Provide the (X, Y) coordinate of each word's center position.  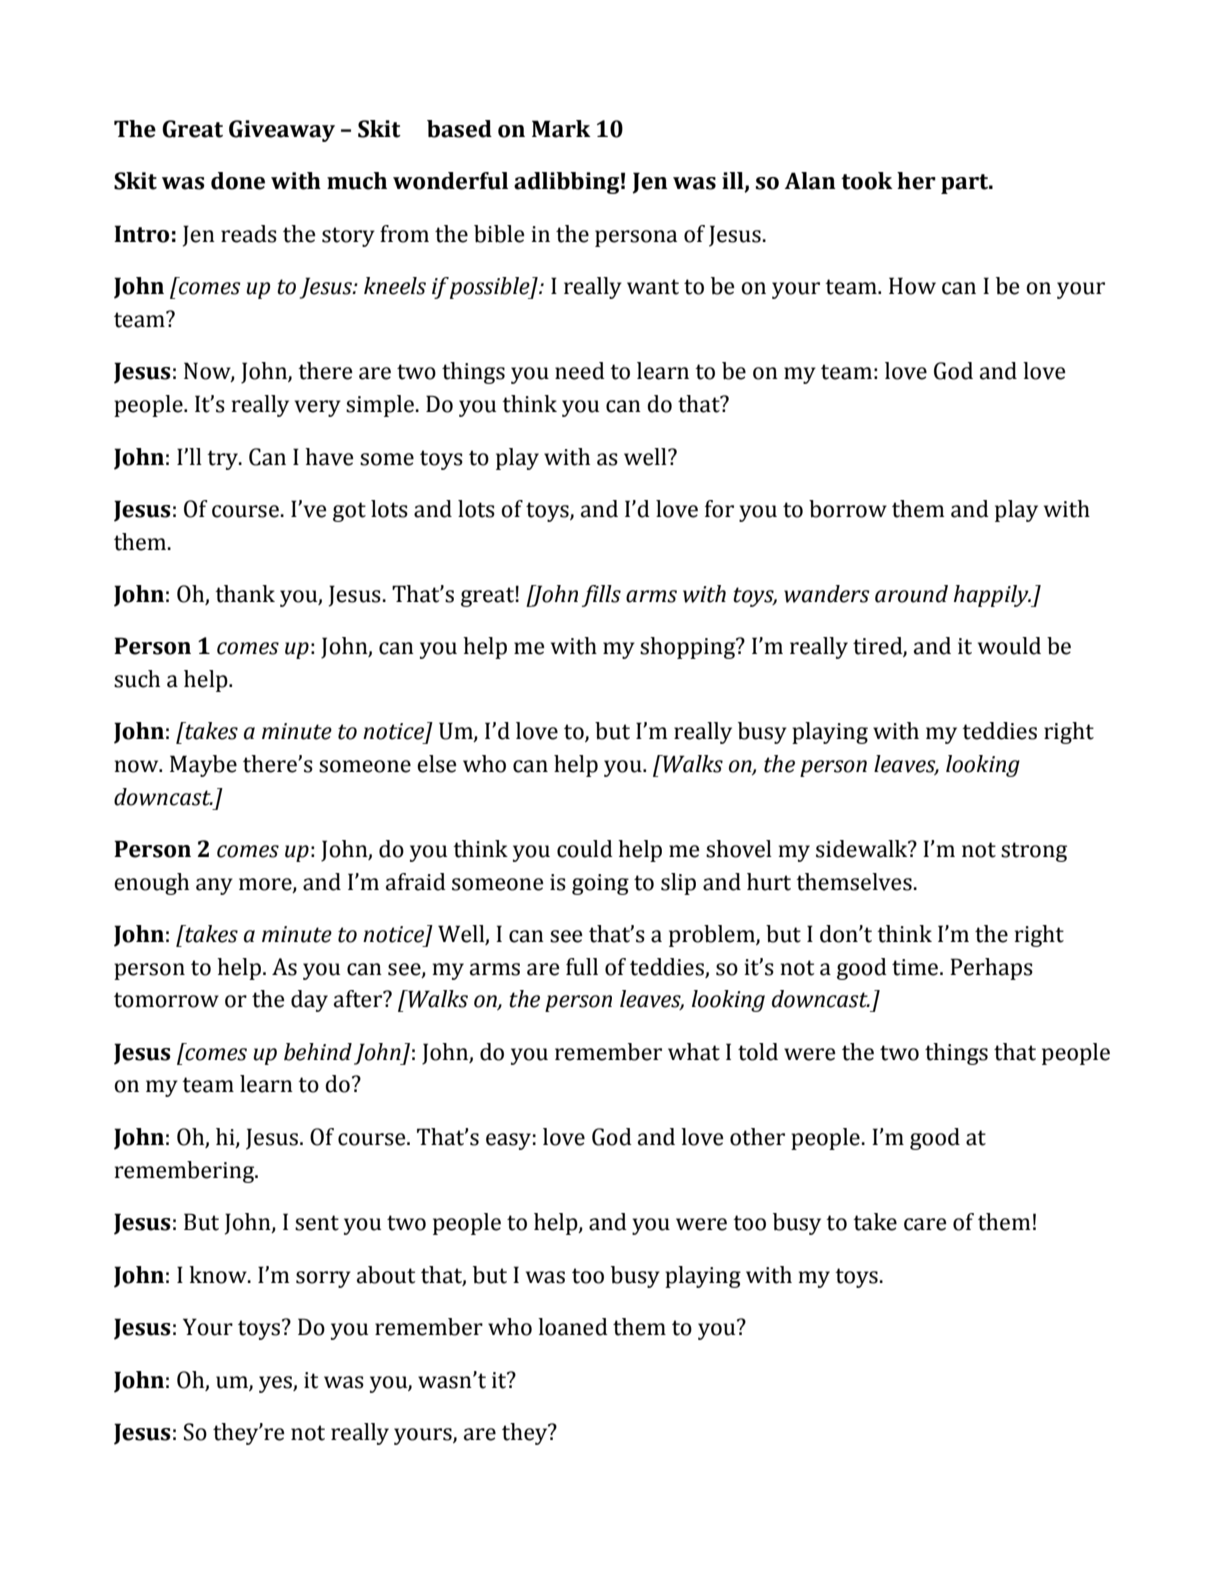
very (317, 408)
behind (318, 1052)
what (694, 1052)
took (867, 181)
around (911, 594)
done (238, 181)
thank (245, 594)
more (266, 885)
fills (601, 596)
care (925, 1224)
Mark (561, 129)
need (580, 371)
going (600, 884)
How (912, 286)
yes (276, 1384)
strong (1034, 852)
